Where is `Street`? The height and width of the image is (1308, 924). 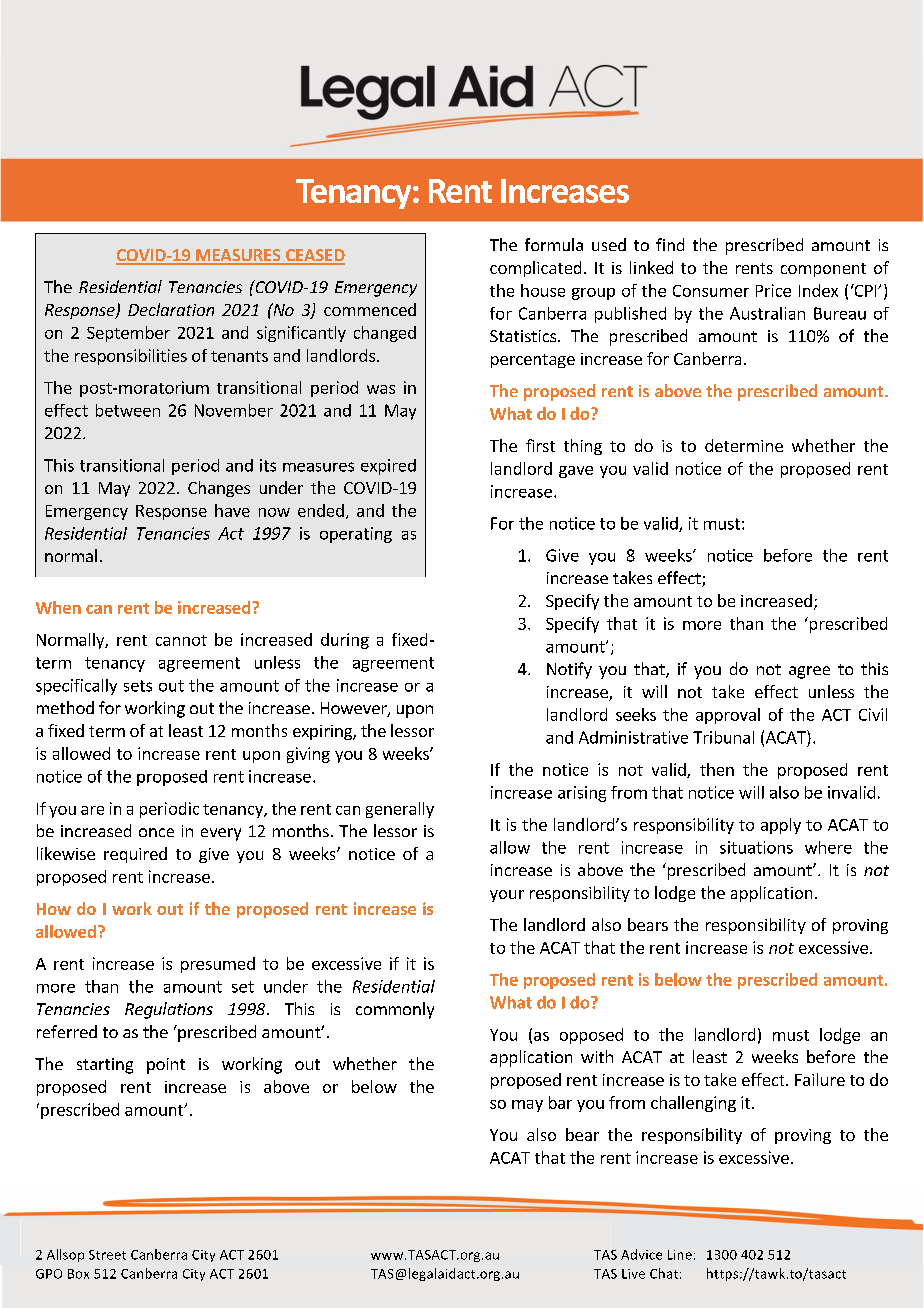
Street is located at coordinates (107, 1255).
